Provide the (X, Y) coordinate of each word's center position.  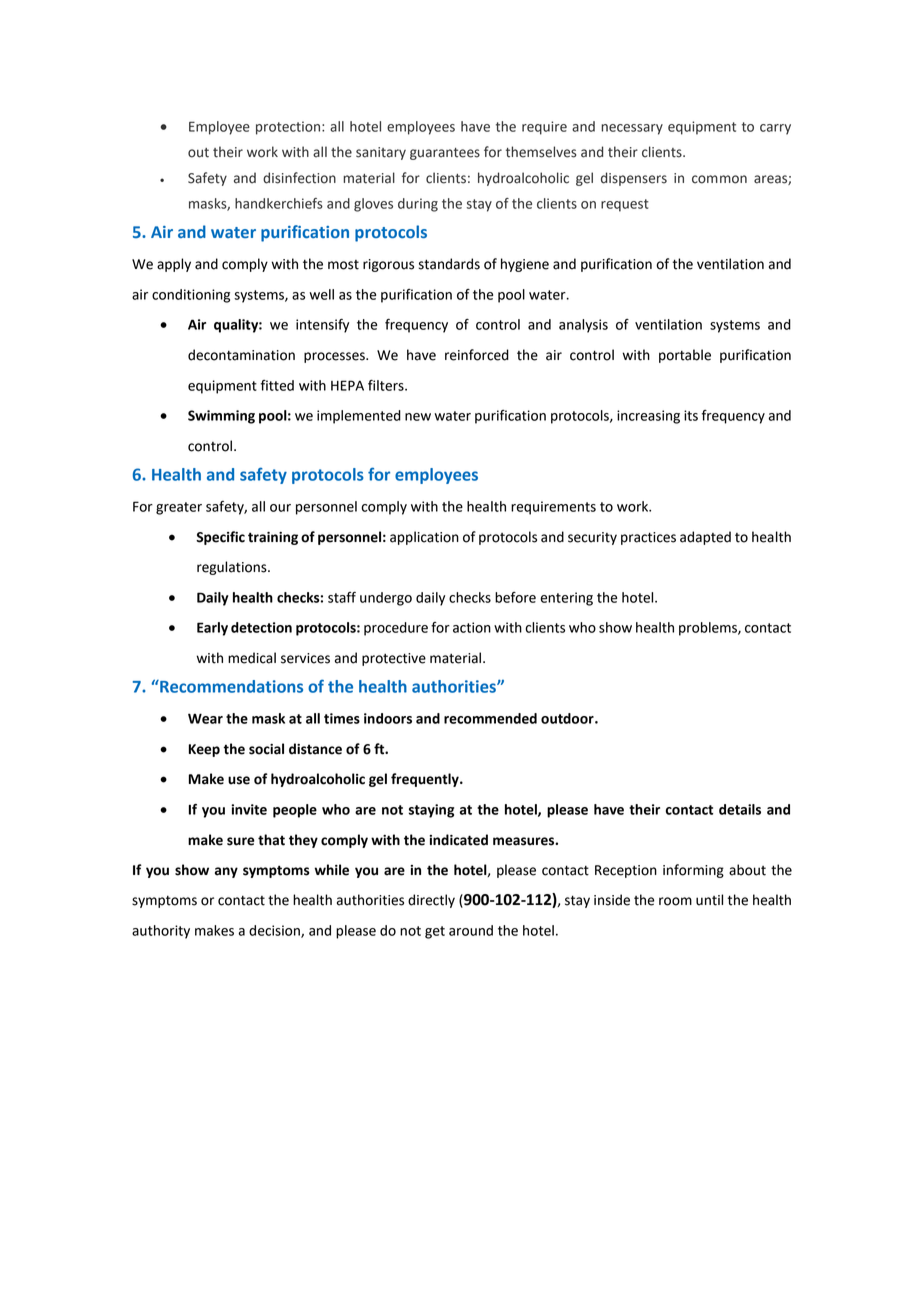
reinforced (477, 355)
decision (275, 931)
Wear (205, 718)
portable (685, 356)
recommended (490, 718)
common (719, 179)
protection (288, 128)
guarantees (445, 154)
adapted (705, 538)
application (424, 538)
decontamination (241, 355)
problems (709, 629)
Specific (220, 538)
